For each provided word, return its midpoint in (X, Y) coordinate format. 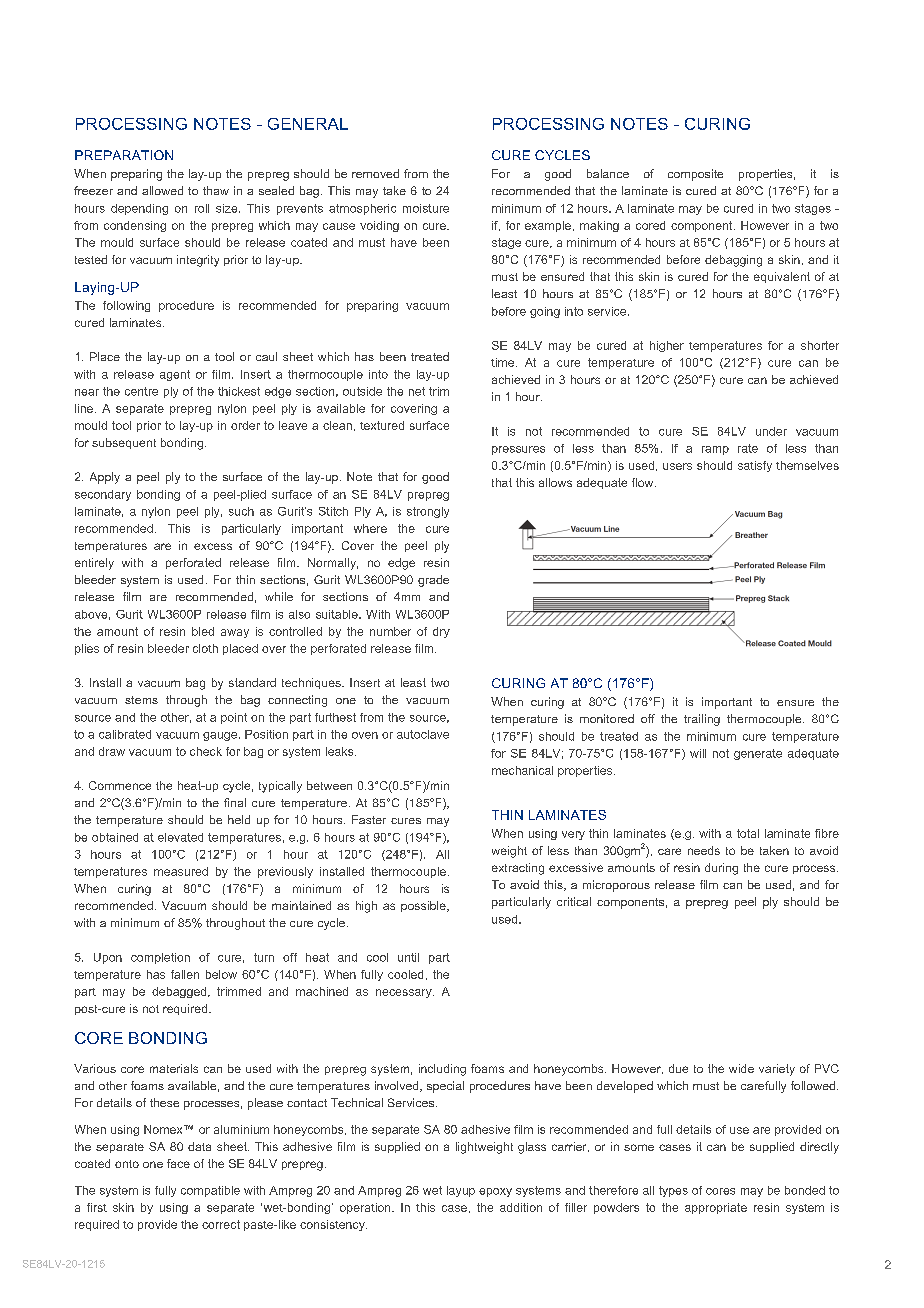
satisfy (755, 466)
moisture (426, 208)
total (748, 833)
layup (461, 1191)
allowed (162, 190)
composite (695, 175)
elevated (180, 837)
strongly (428, 512)
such (241, 511)
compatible (210, 1191)
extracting (518, 869)
